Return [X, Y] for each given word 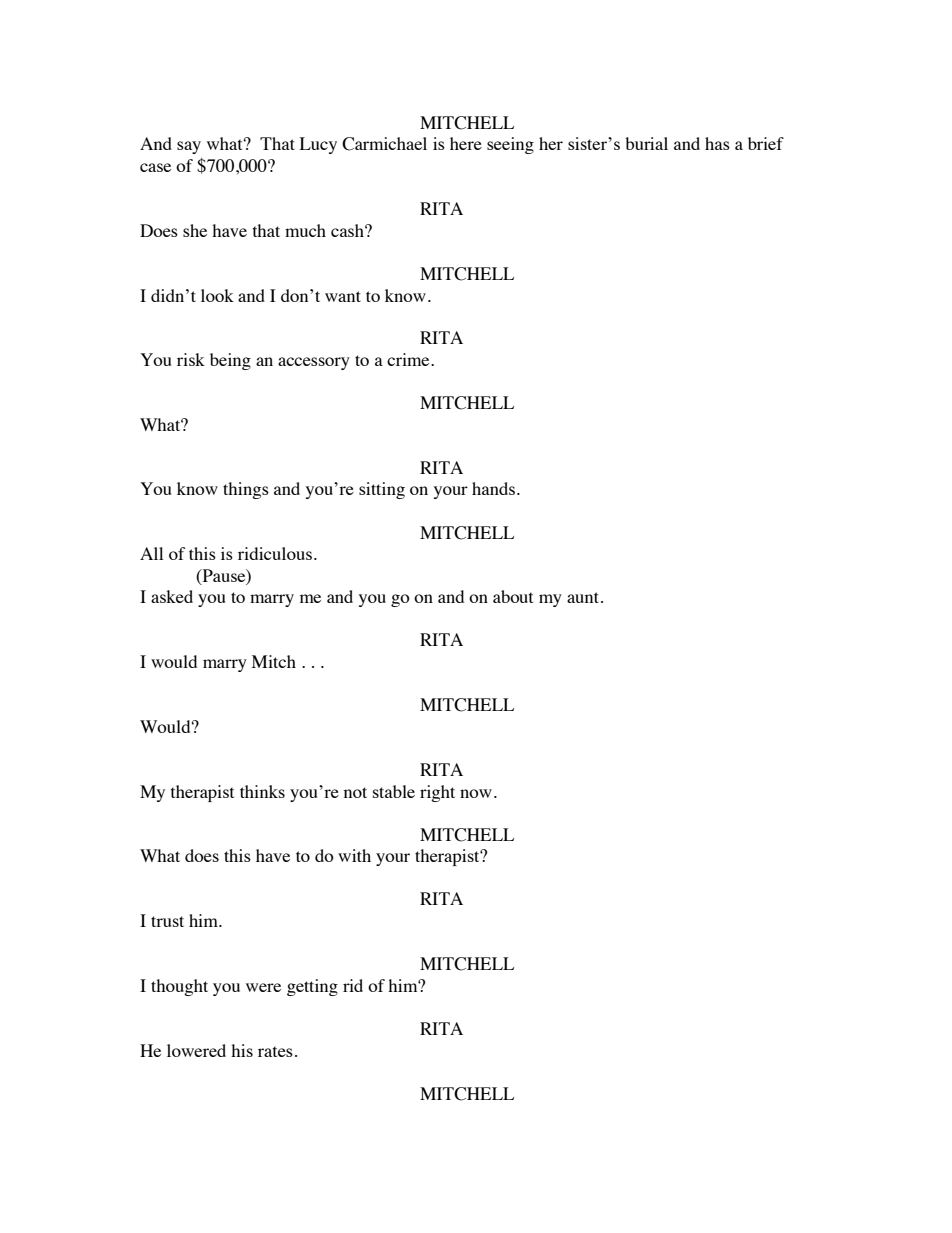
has [717, 143]
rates [275, 1051]
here [466, 143]
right [437, 793]
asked [172, 596]
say [189, 147]
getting [312, 987]
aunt [584, 597]
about [513, 596]
